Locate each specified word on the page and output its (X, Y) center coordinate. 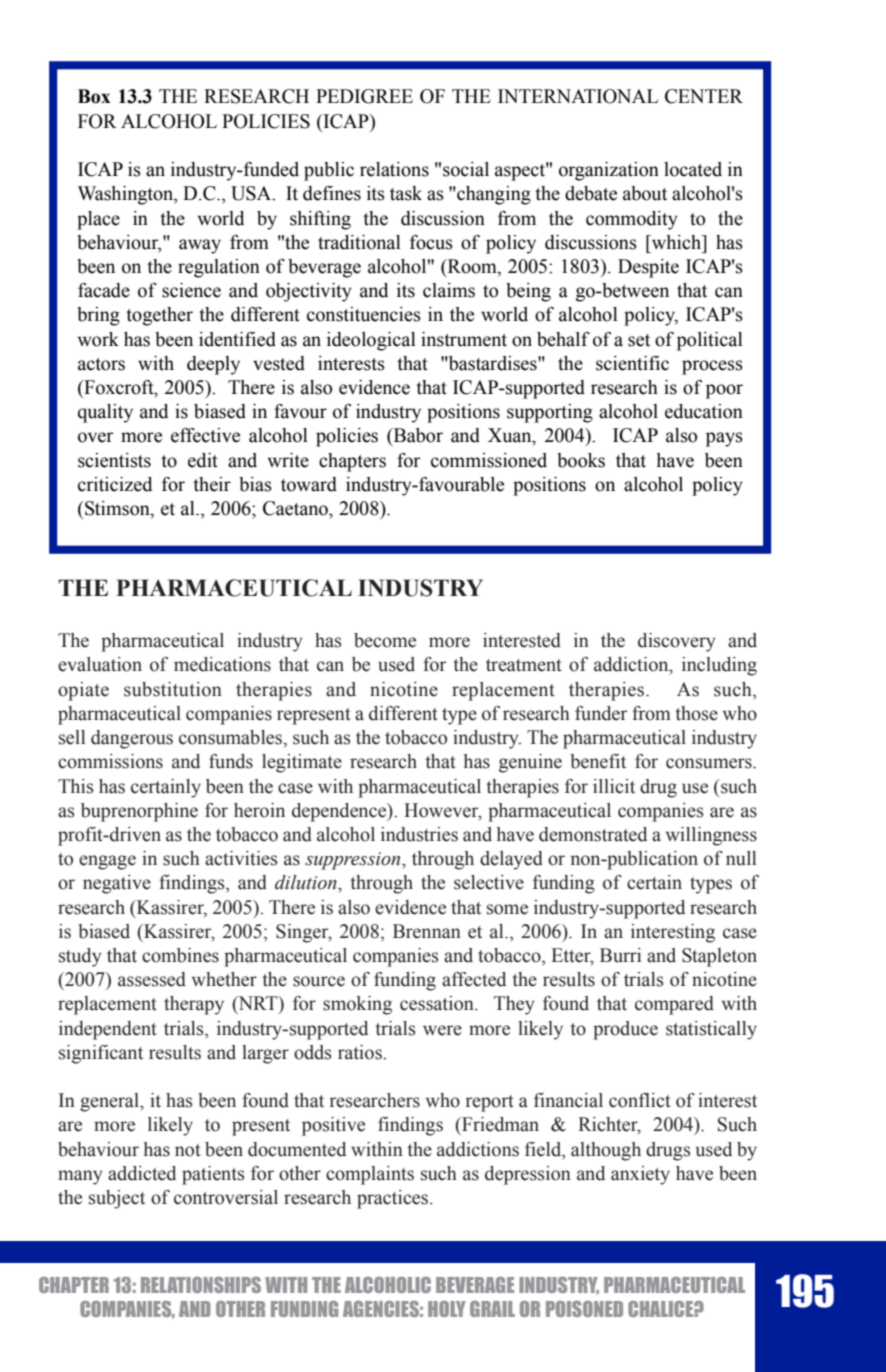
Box (94, 96)
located (693, 169)
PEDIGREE (364, 96)
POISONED (584, 1309)
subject (117, 1199)
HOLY (447, 1309)
